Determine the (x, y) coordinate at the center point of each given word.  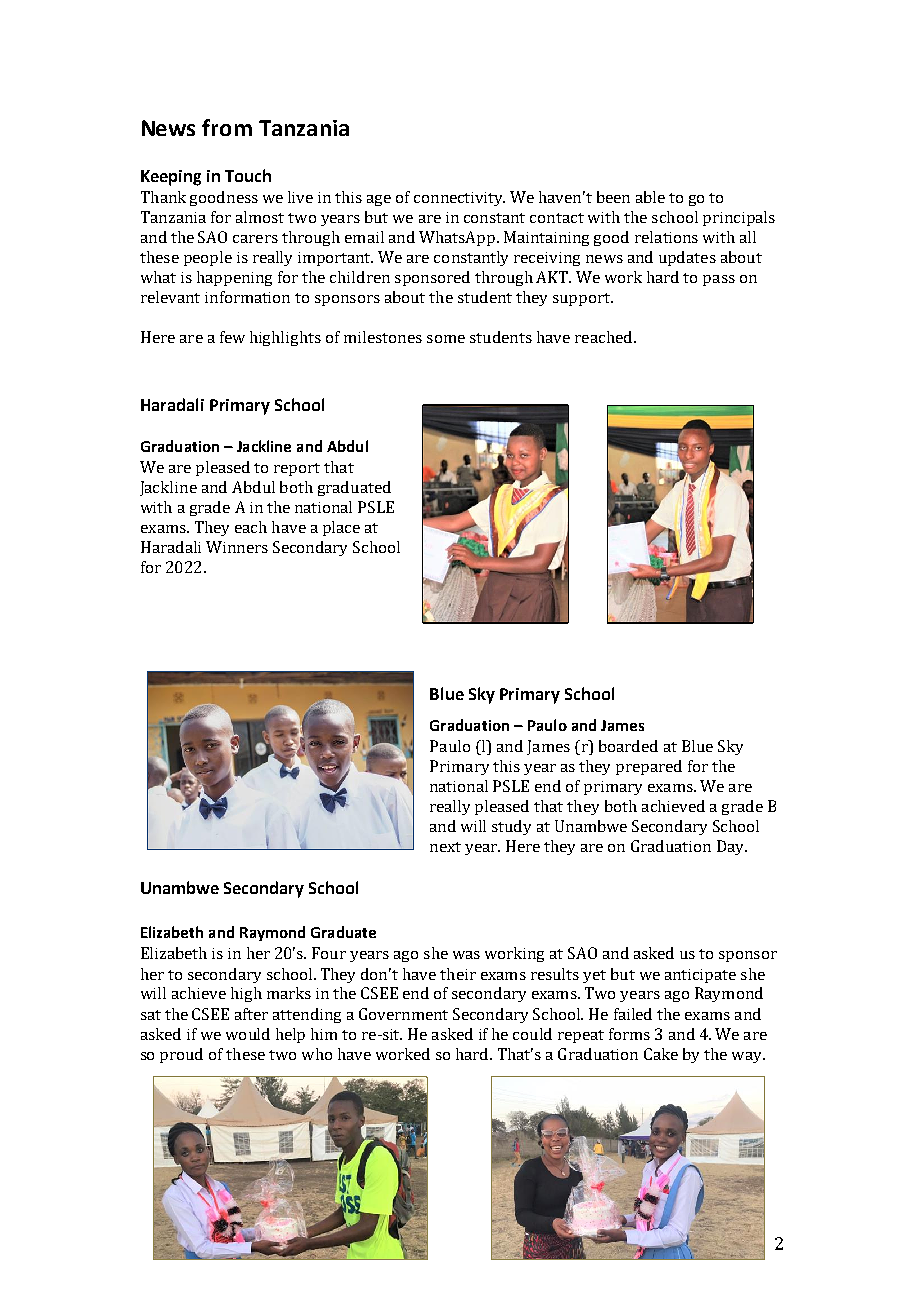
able (650, 197)
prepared (649, 767)
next (445, 847)
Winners (237, 547)
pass (719, 280)
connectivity (459, 199)
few (232, 337)
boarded (628, 746)
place (341, 528)
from (227, 127)
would (248, 1034)
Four (329, 953)
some (446, 339)
